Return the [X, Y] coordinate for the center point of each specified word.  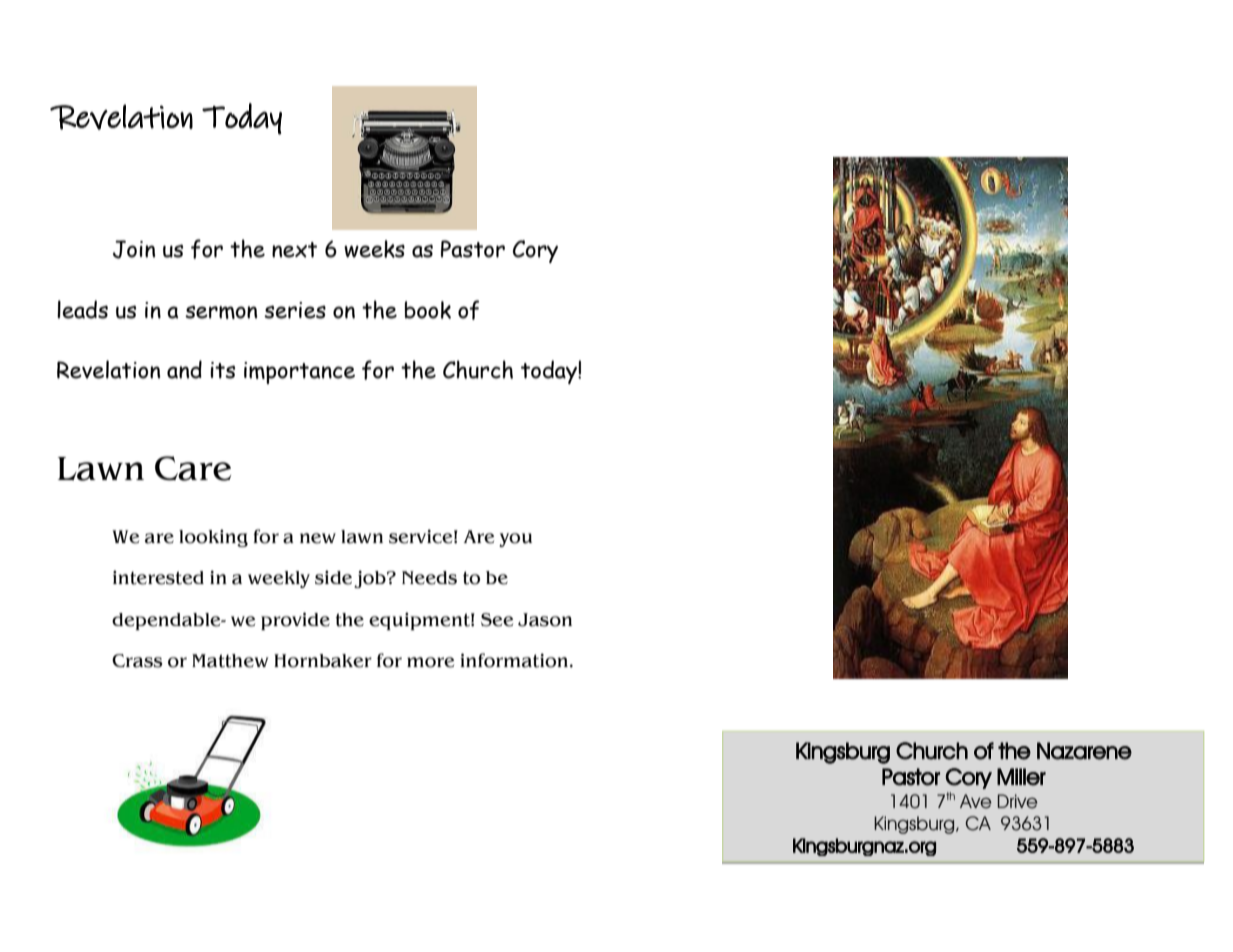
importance [299, 373]
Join [134, 249]
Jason [545, 620]
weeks [374, 249]
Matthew [230, 661]
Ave [976, 801]
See [497, 620]
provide [295, 621]
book [428, 310]
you [515, 540]
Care [193, 468]
